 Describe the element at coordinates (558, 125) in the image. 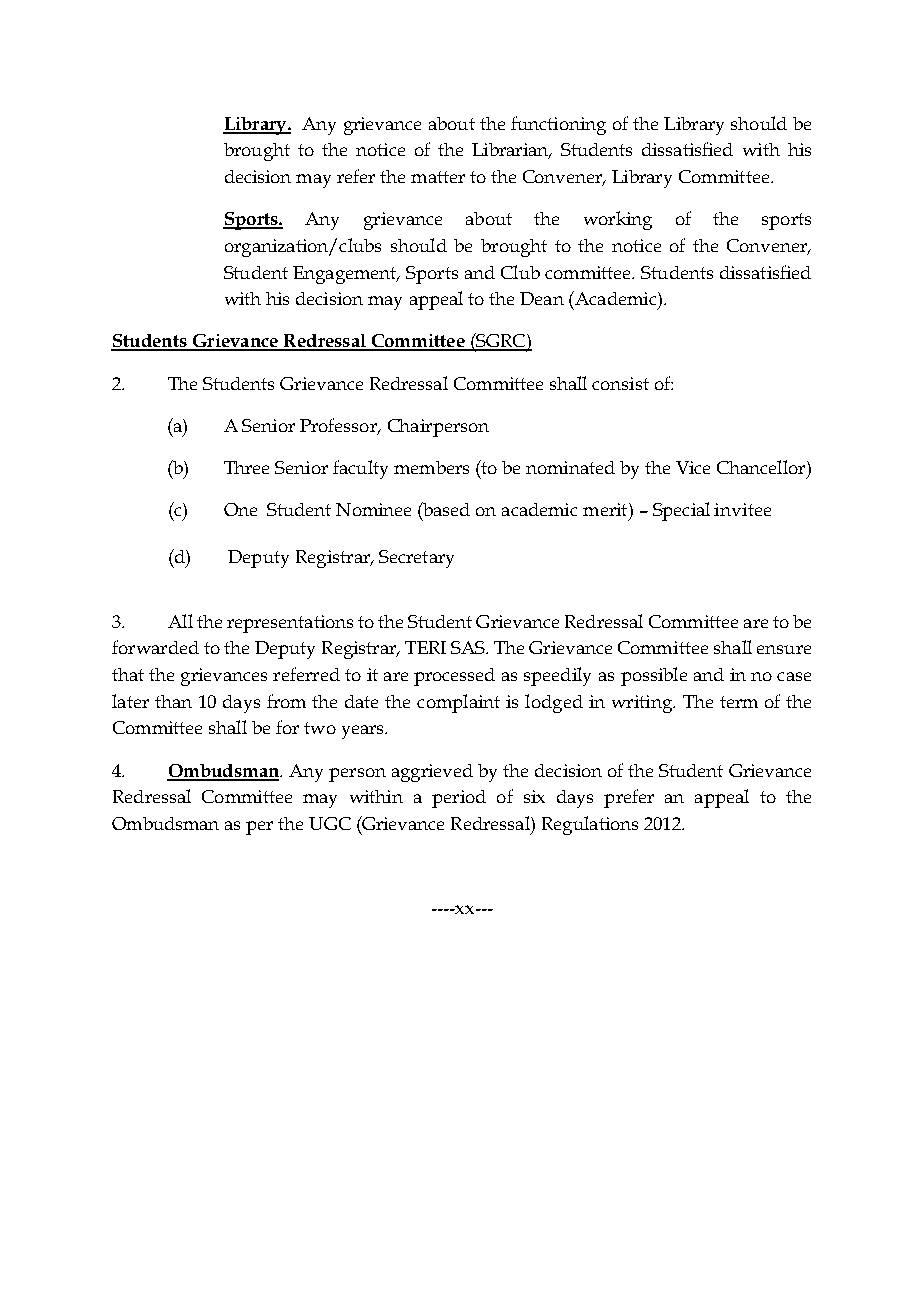

I see `functioning` at that location.
